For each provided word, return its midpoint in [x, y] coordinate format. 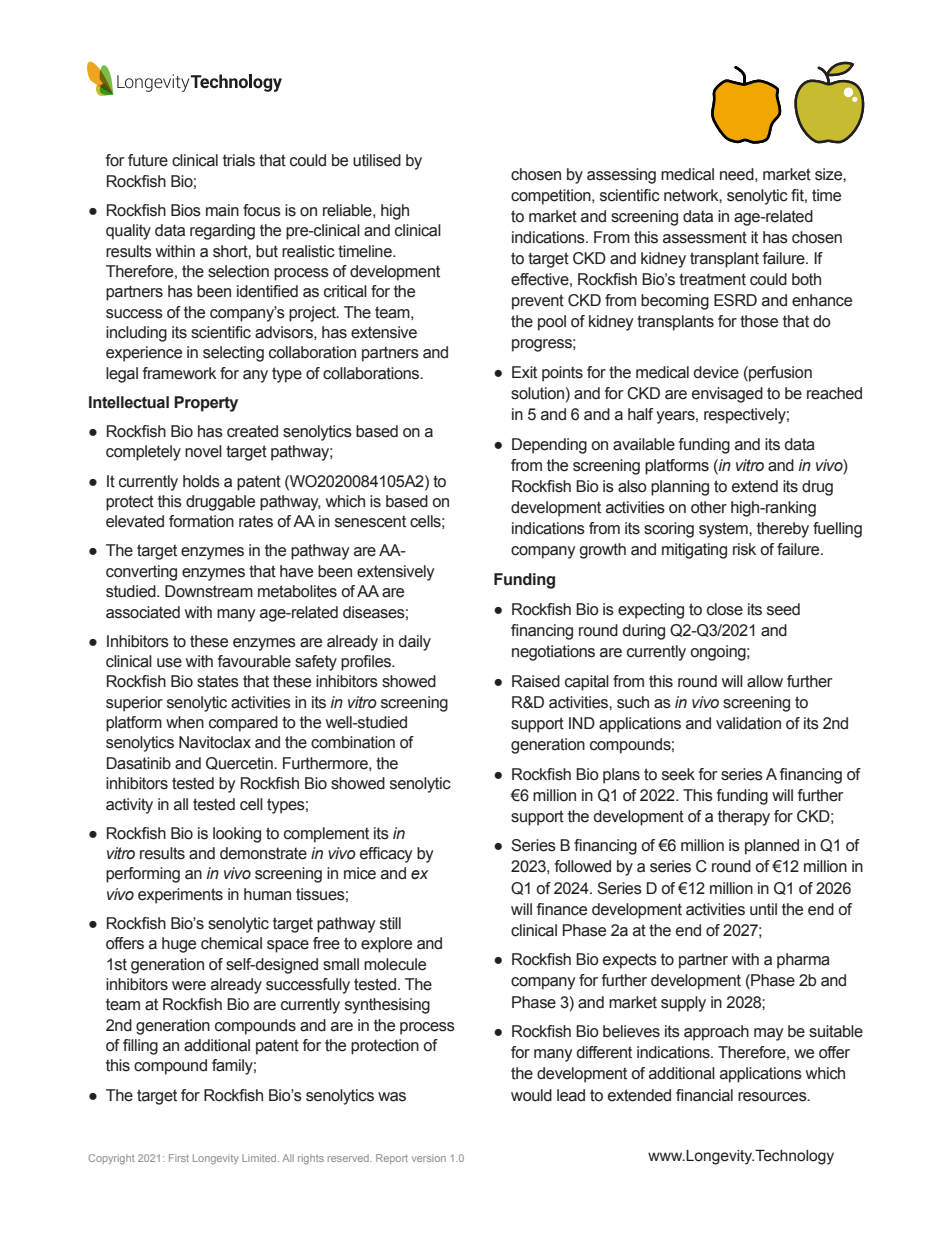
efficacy [386, 855]
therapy [744, 818]
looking [237, 835]
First [179, 1158]
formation [201, 521]
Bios [186, 210]
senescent [370, 521]
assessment [705, 237]
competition [552, 197]
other [709, 507]
